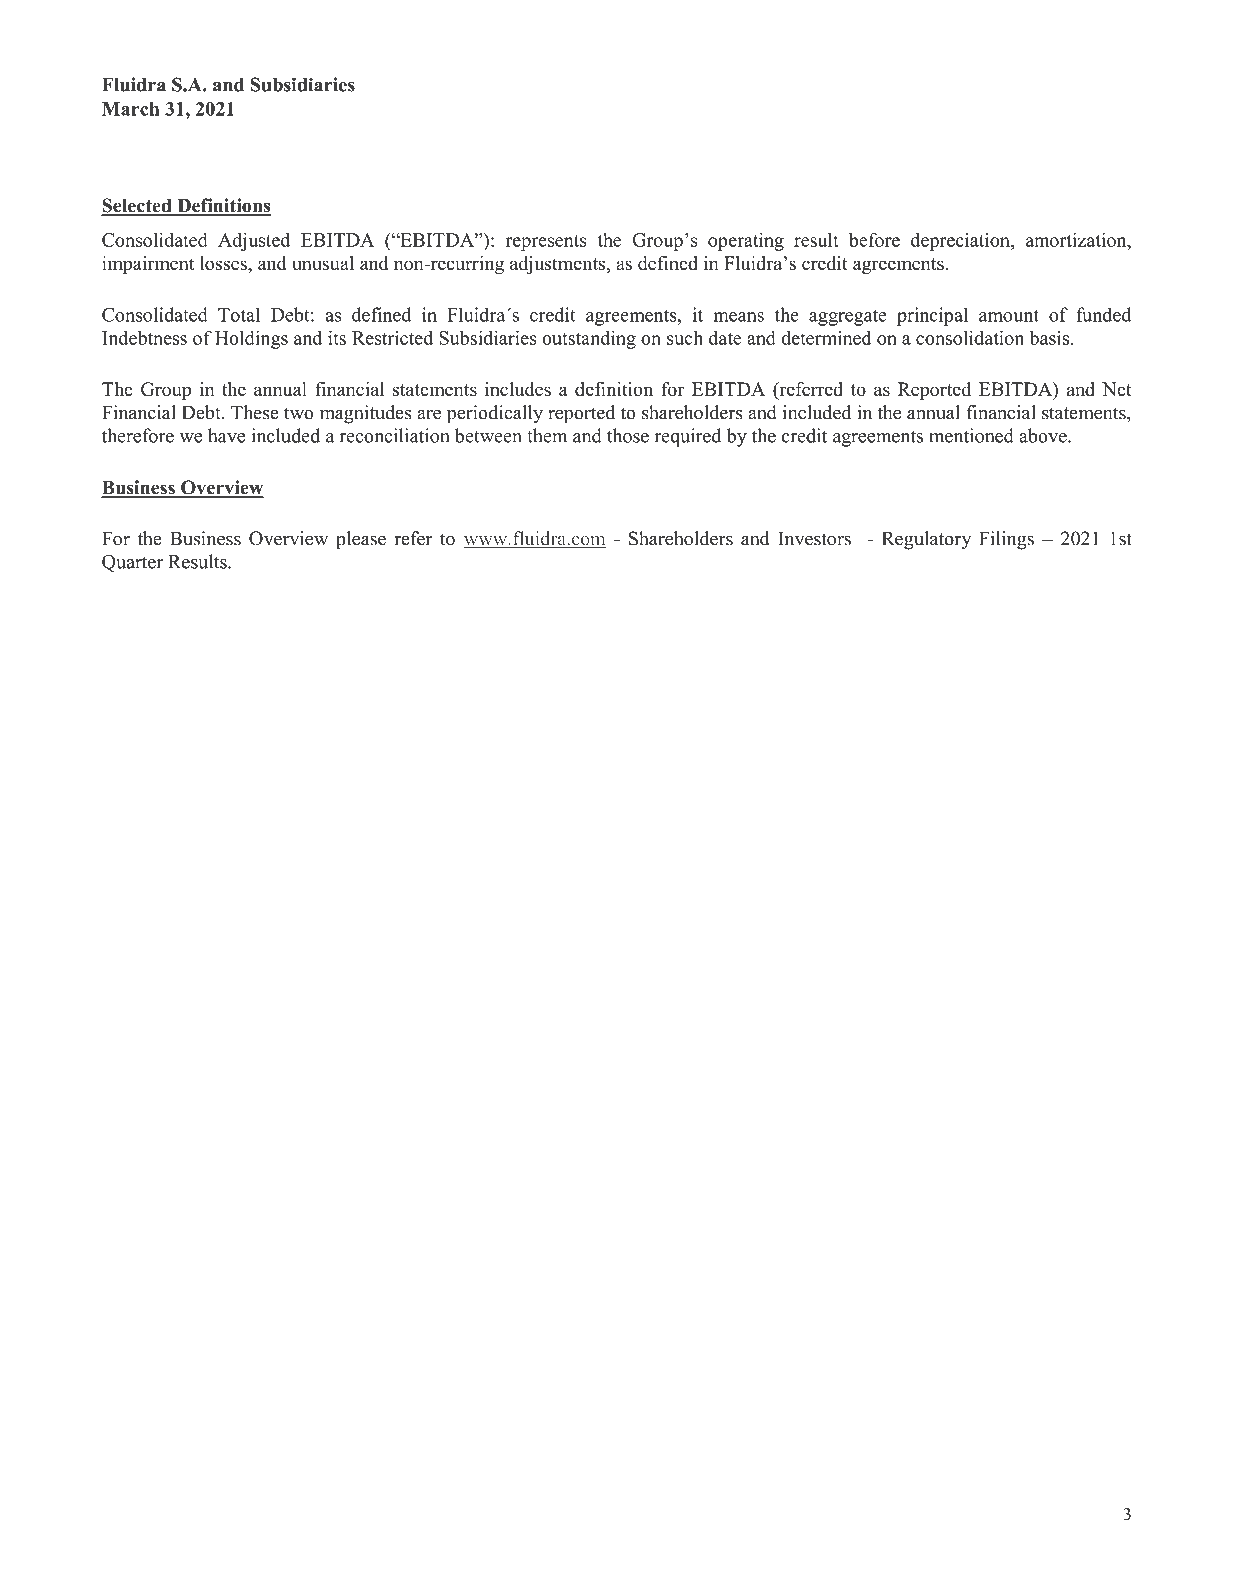 The height and width of the screenshot is (1596, 1234). Describe the element at coordinates (251, 339) in the screenshot. I see `Holdings` at that location.
